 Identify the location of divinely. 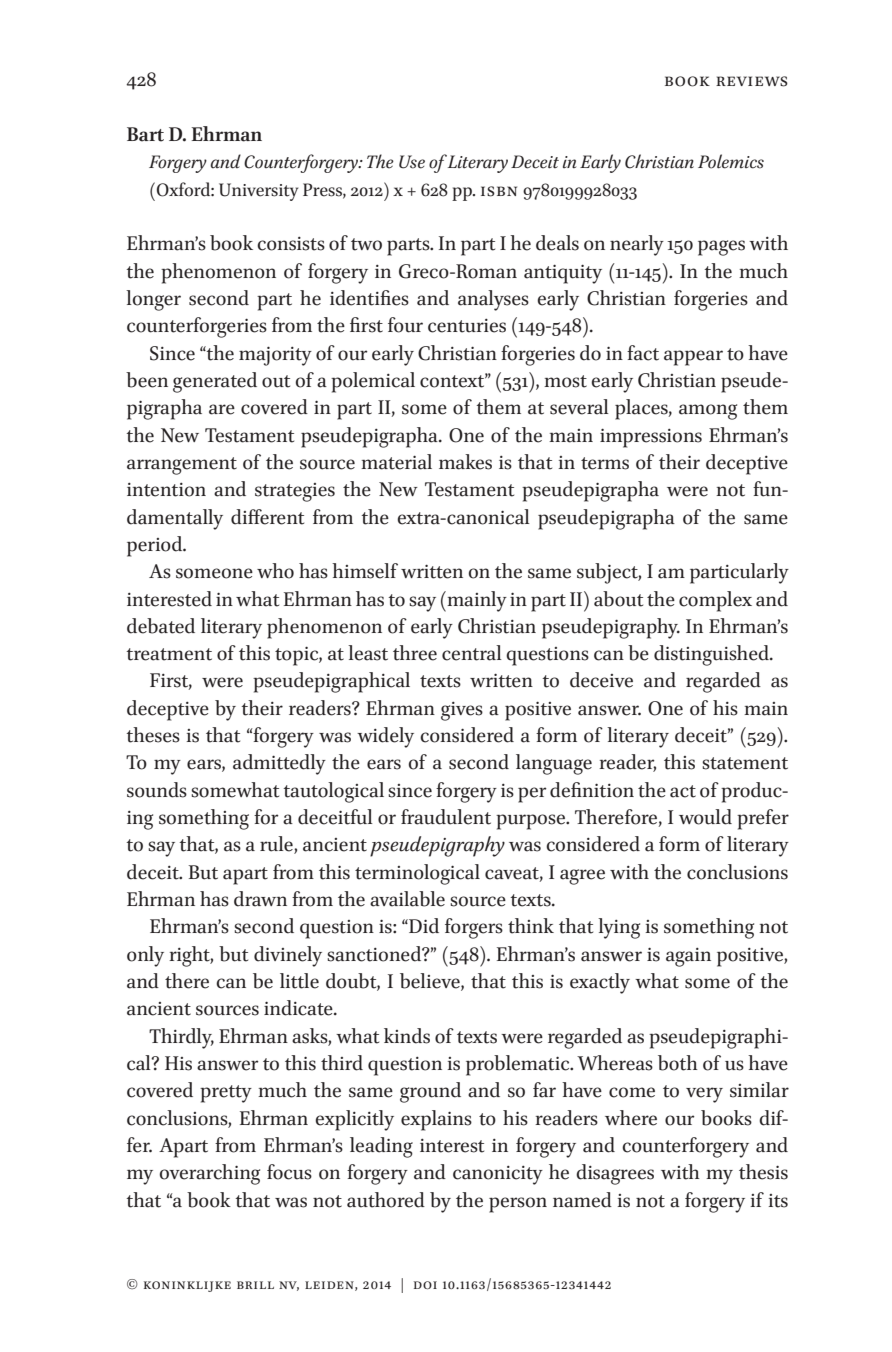
(288, 956).
